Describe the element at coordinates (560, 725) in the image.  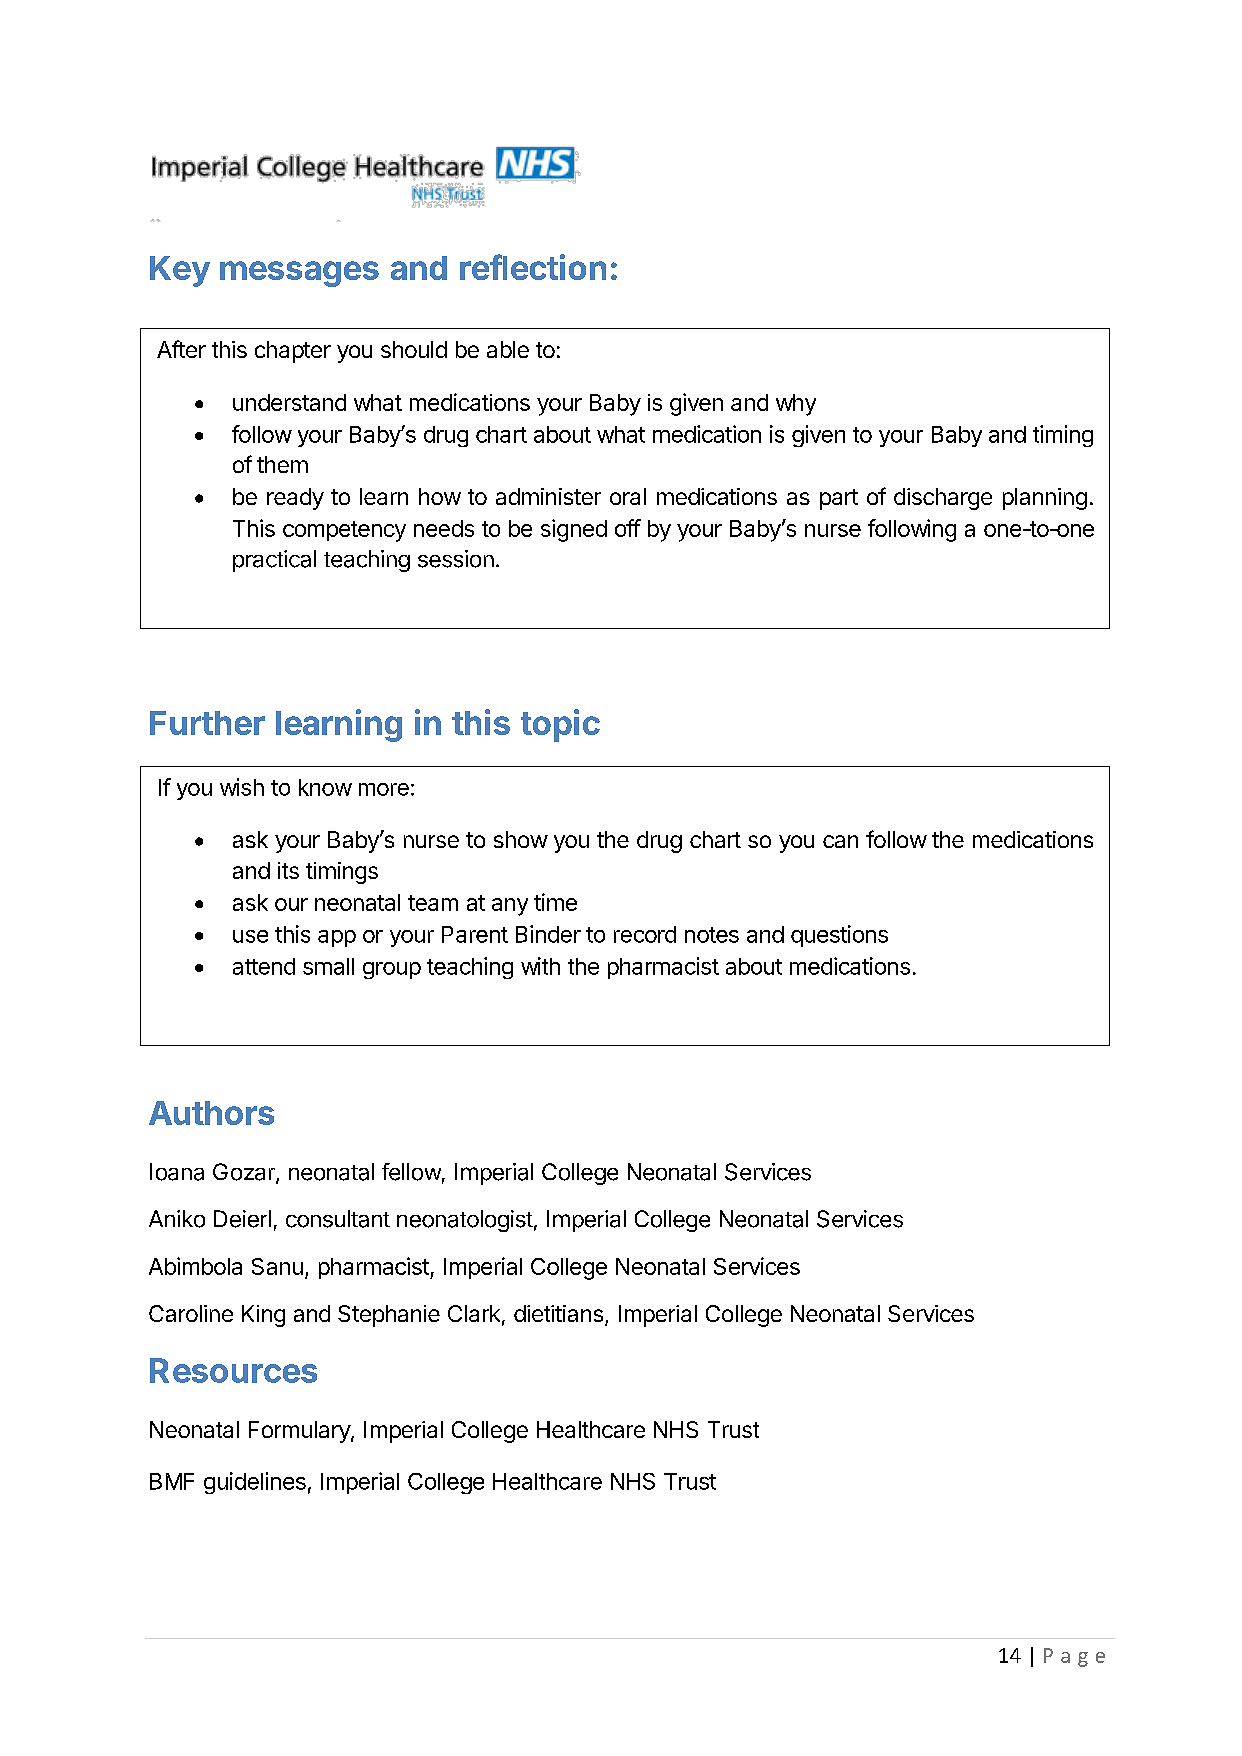
I see `topic` at that location.
